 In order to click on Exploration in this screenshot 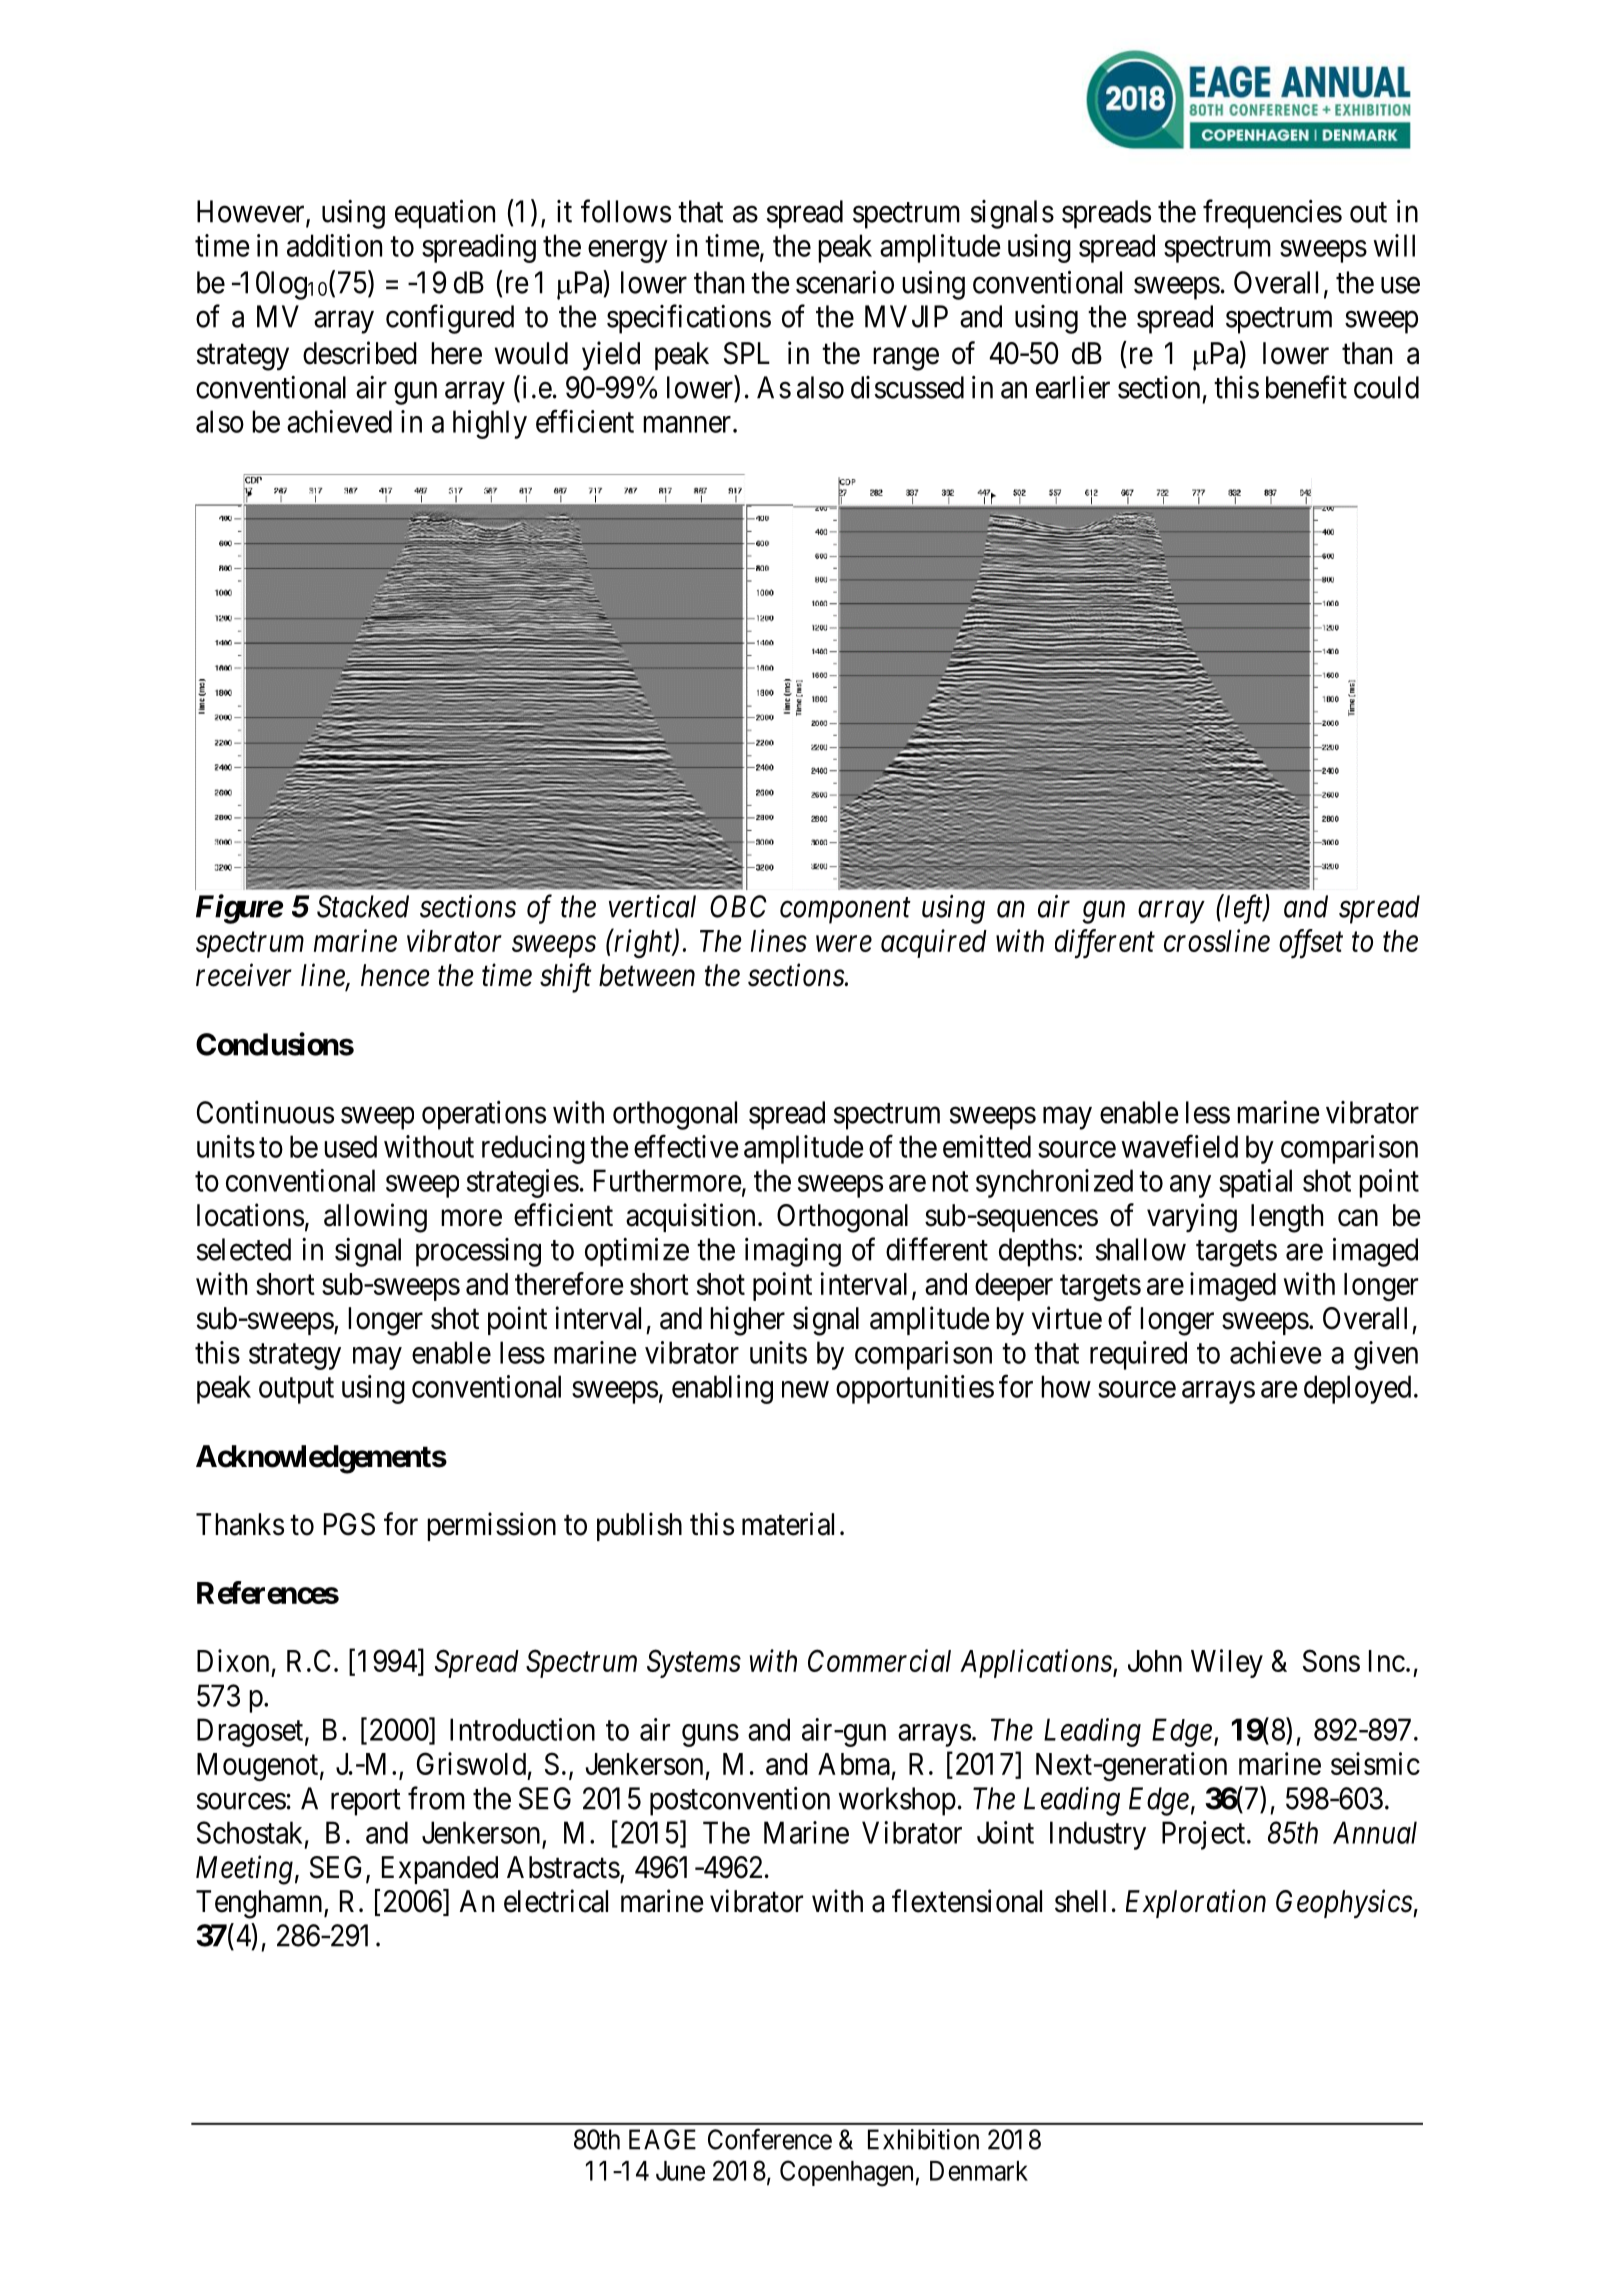, I will do `click(1196, 1903)`.
